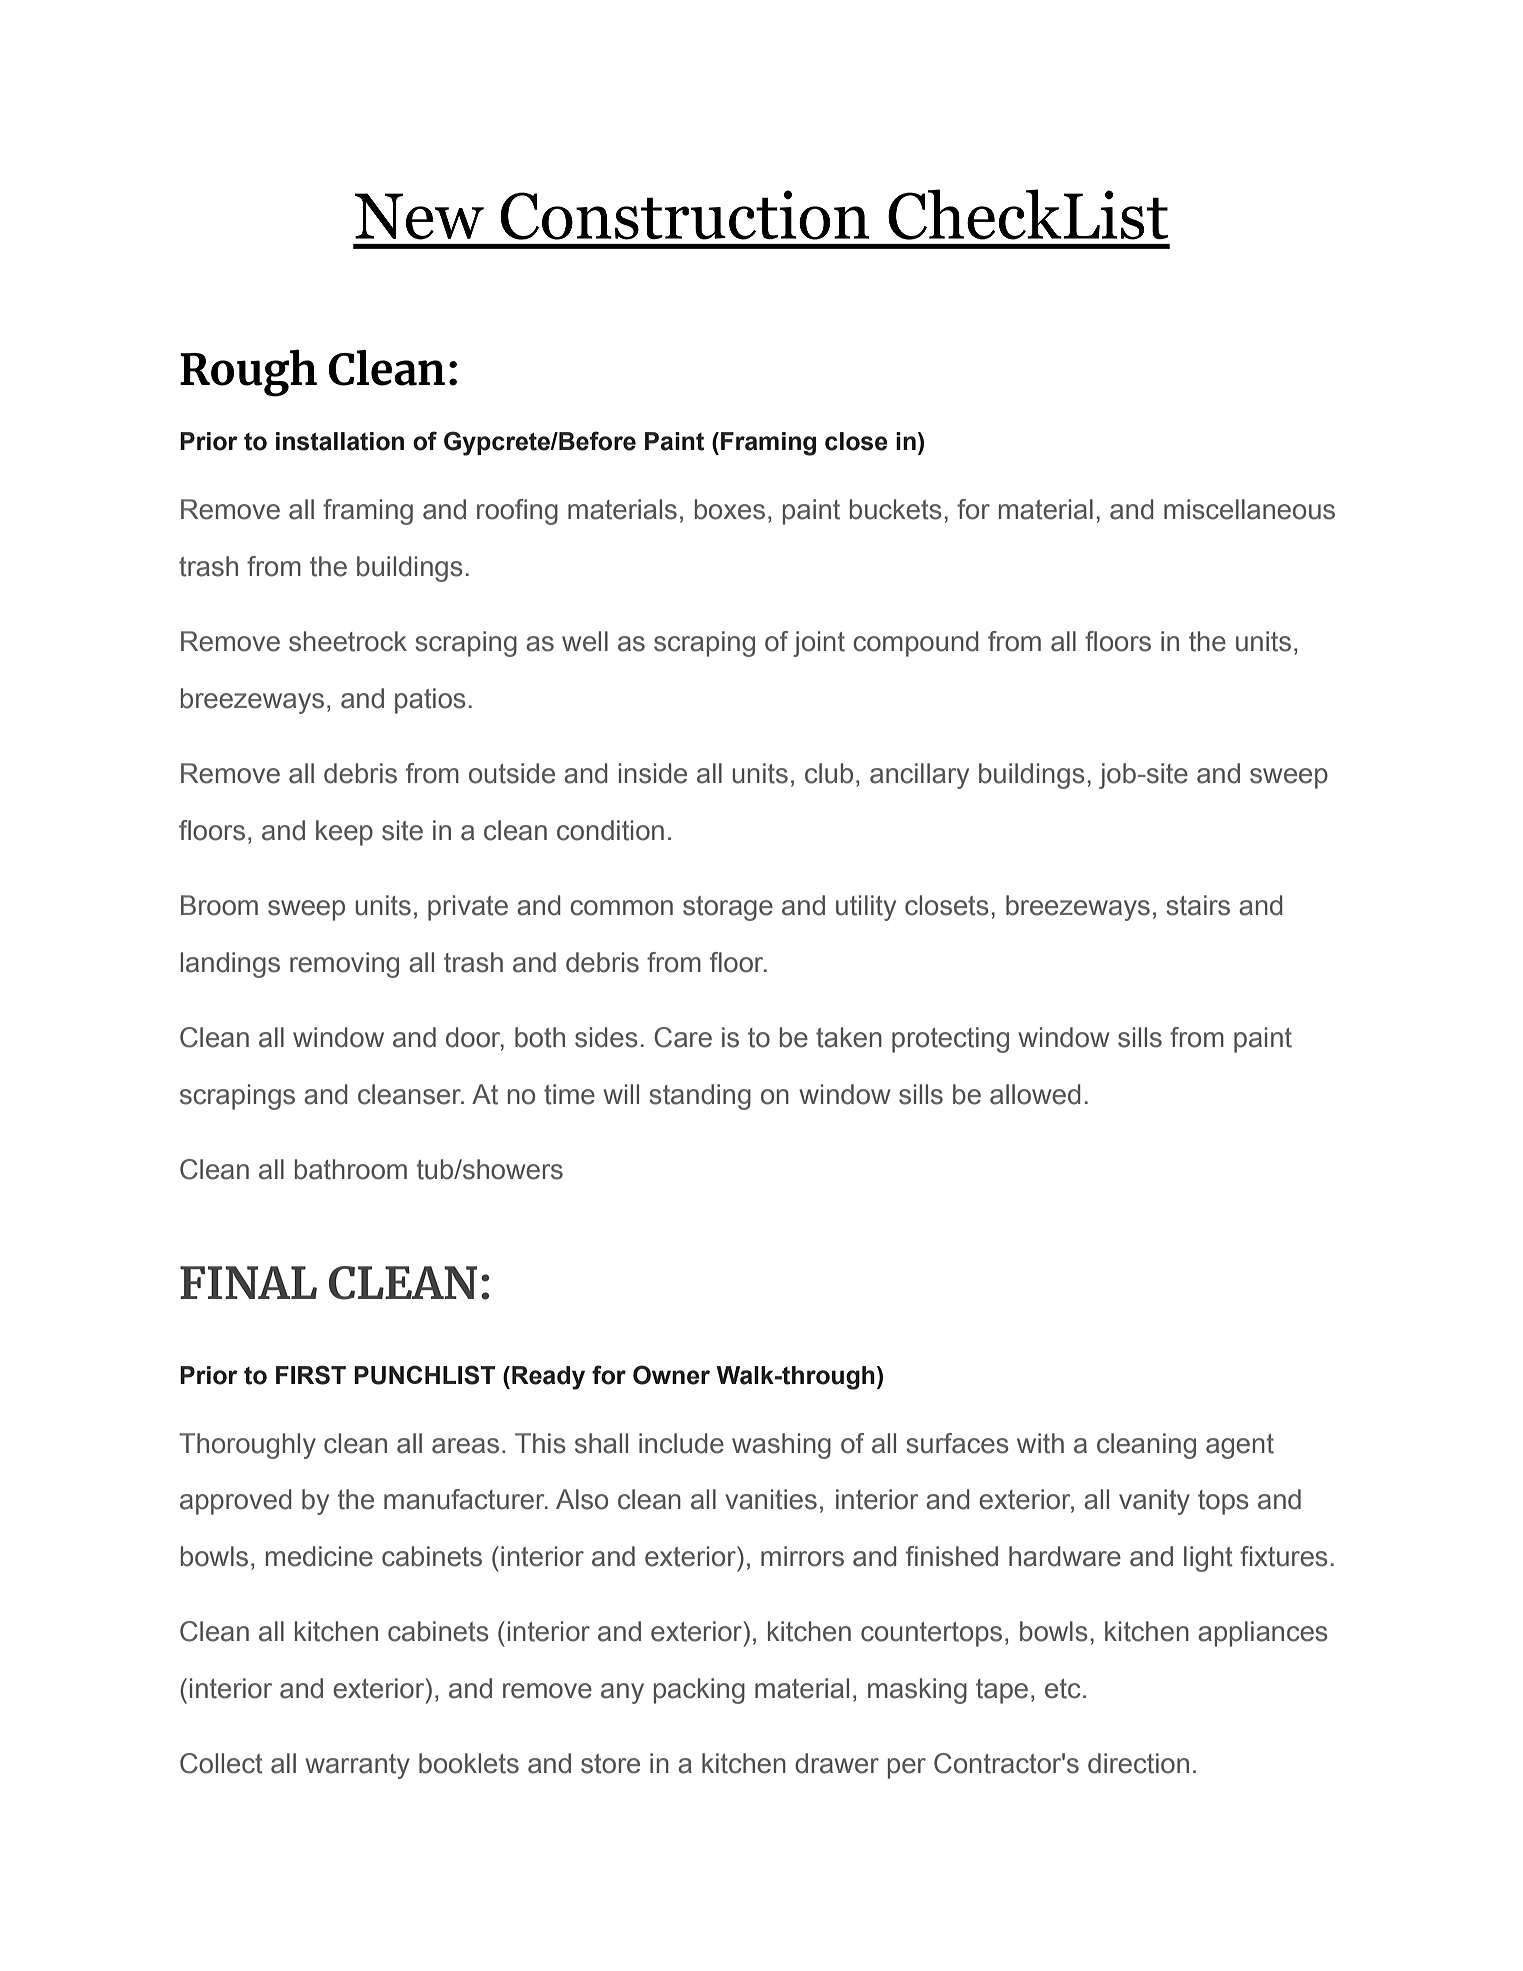 Image resolution: width=1523 pixels, height=1971 pixels. I want to click on miscellaneous, so click(1249, 509).
